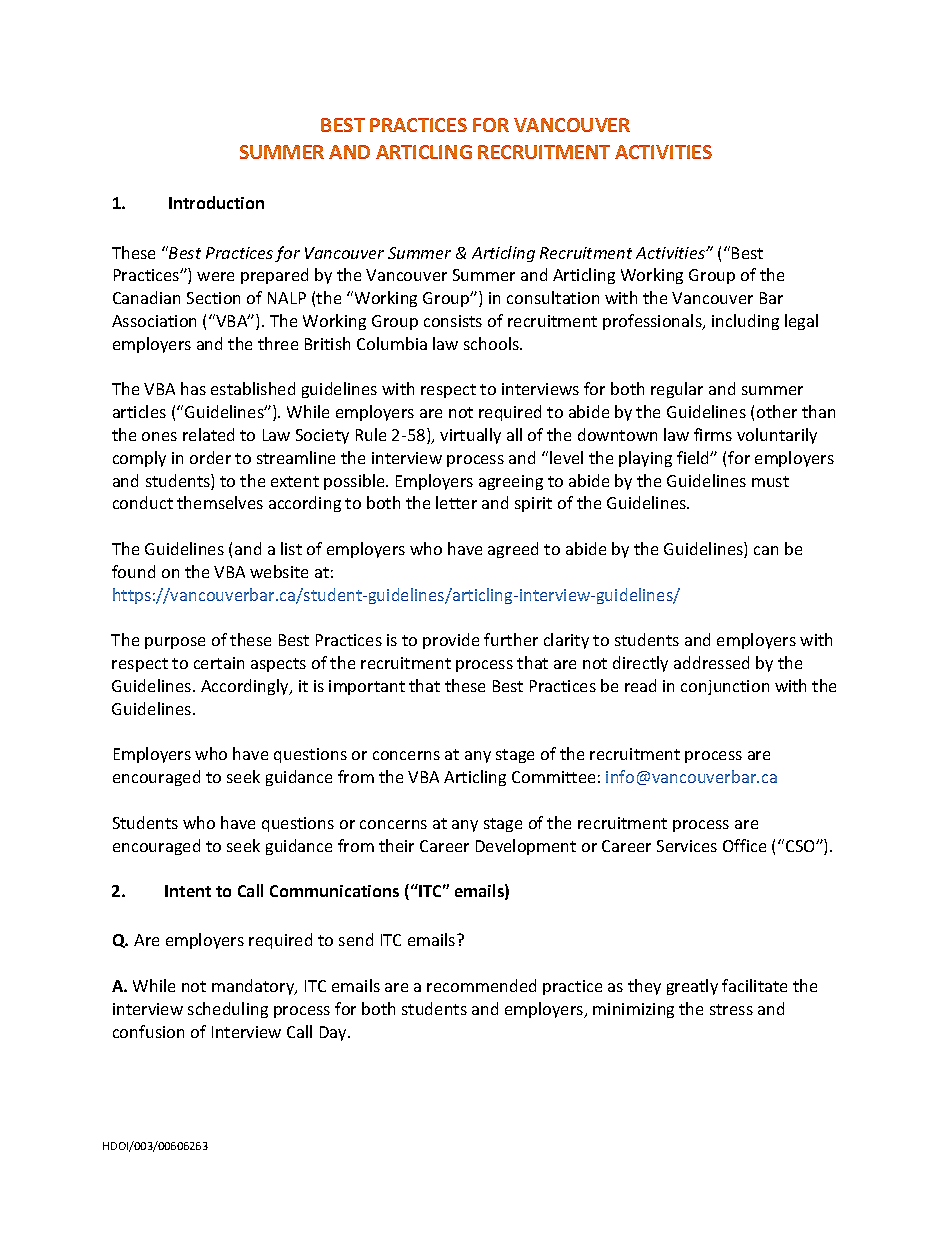  Describe the element at coordinates (553, 297) in the screenshot. I see `consultation` at that location.
